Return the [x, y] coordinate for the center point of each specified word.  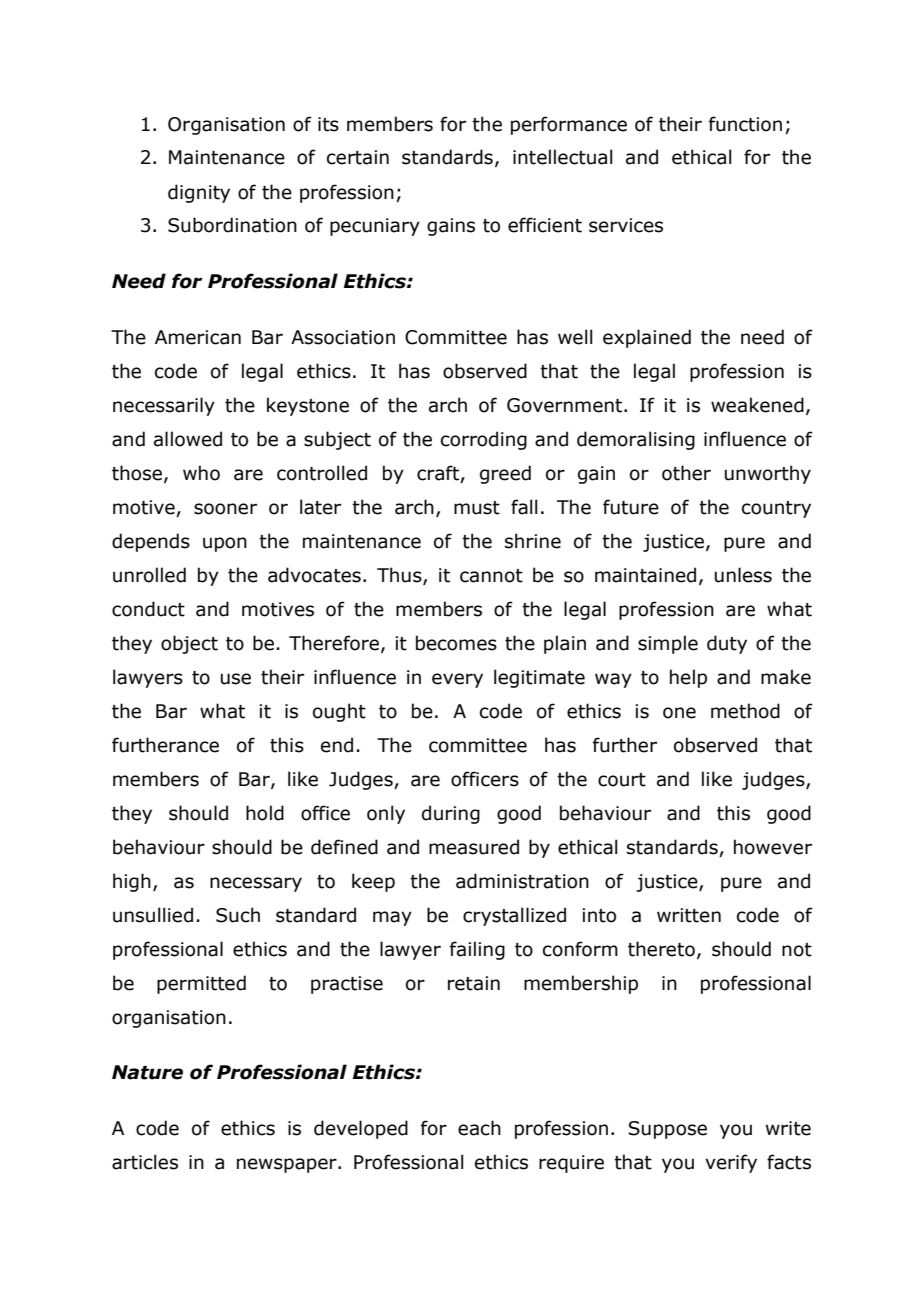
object [189, 644]
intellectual [563, 157]
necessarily [164, 406]
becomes [456, 643]
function [745, 124]
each [479, 1128]
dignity [199, 193]
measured [474, 847]
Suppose [667, 1130]
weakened [757, 405]
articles [145, 1162]
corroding [484, 440]
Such [238, 915]
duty [727, 644]
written [689, 915]
